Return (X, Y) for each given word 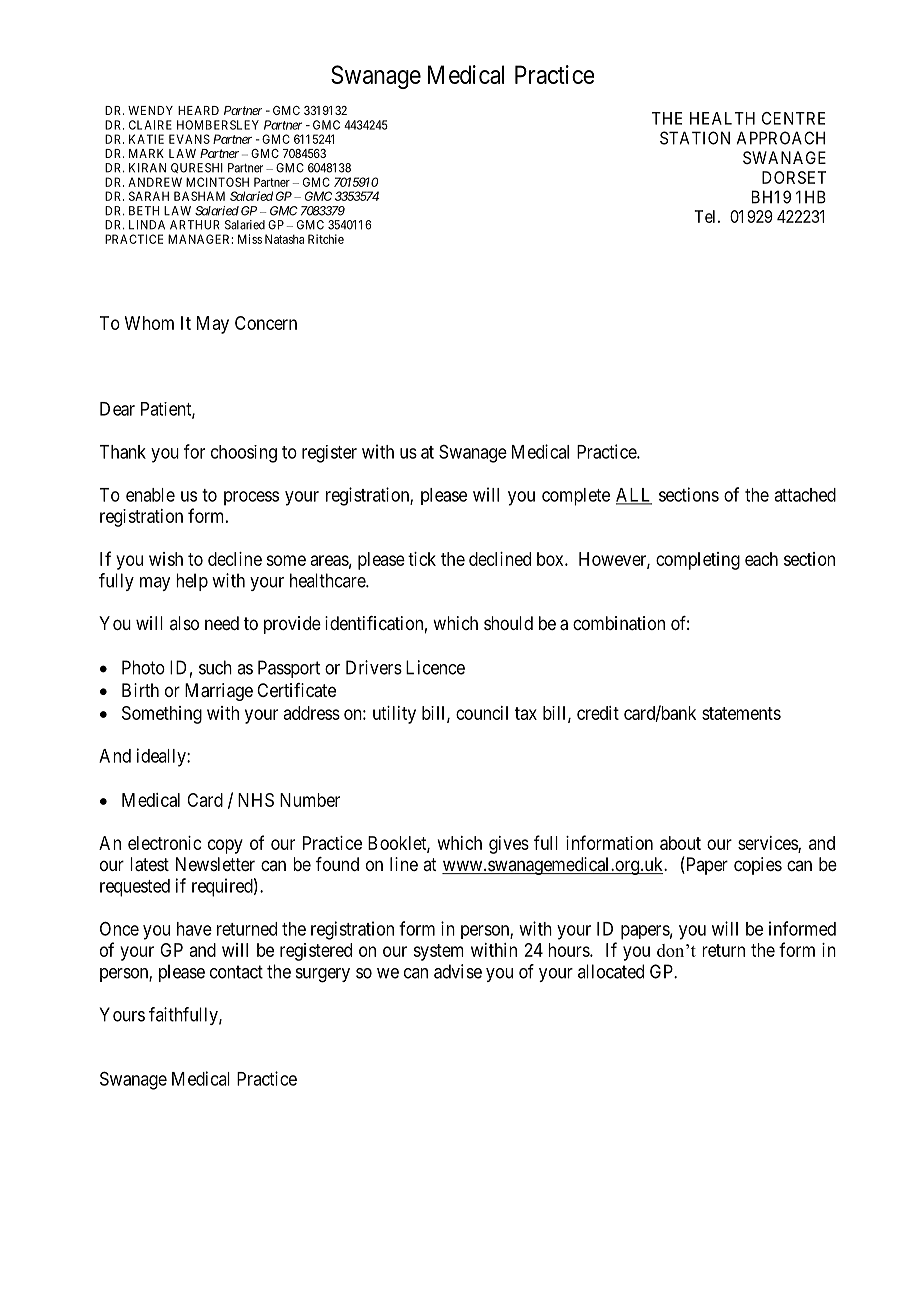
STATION (695, 138)
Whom (149, 323)
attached (805, 495)
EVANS (189, 139)
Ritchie (326, 239)
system (438, 952)
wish (166, 559)
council (482, 713)
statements (741, 713)
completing (698, 561)
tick (422, 559)
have (194, 929)
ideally (162, 757)
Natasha (284, 239)
